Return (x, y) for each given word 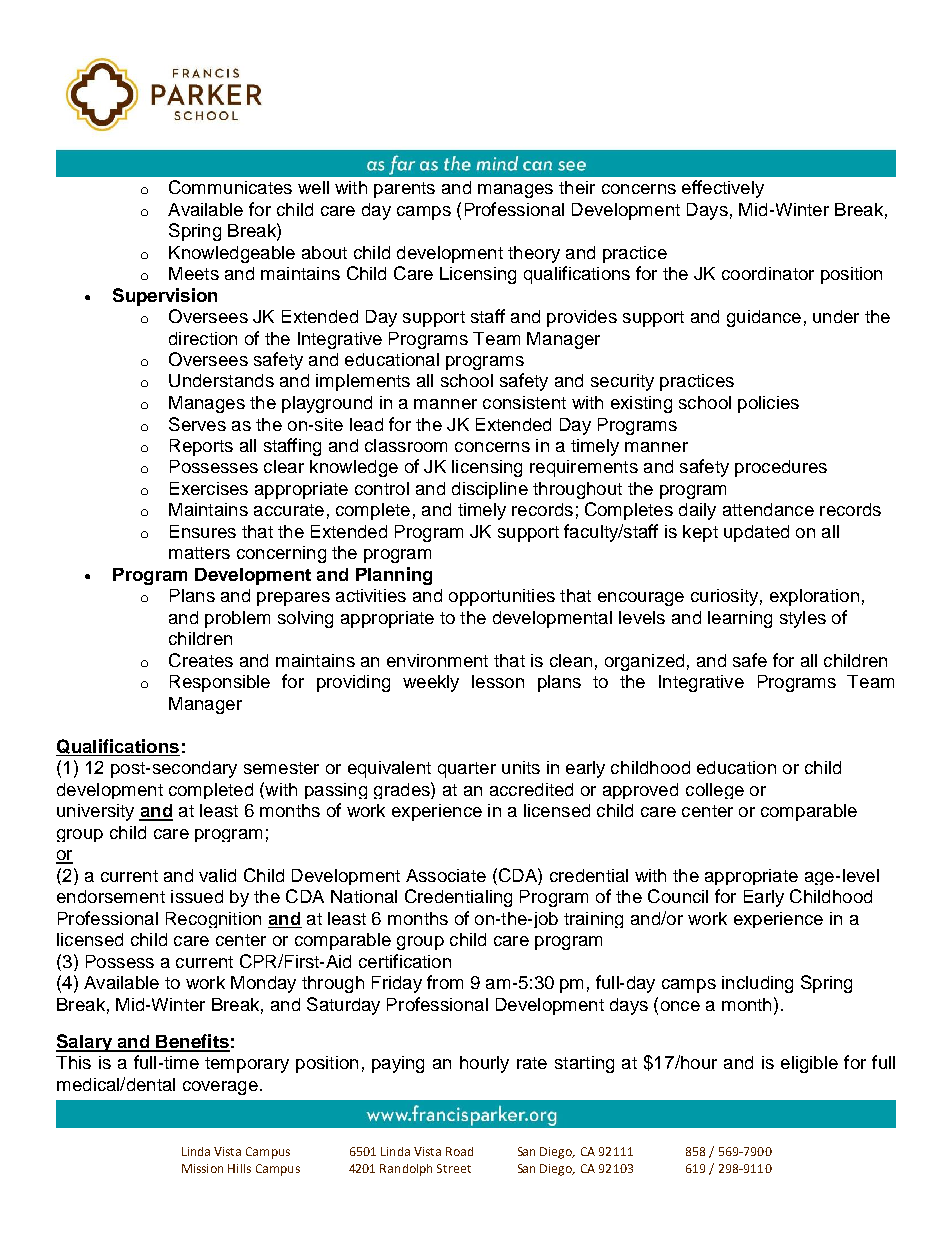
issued (197, 896)
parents (404, 190)
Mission (202, 1168)
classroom (406, 445)
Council (678, 896)
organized (644, 662)
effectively (723, 189)
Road (459, 1151)
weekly (431, 683)
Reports (201, 447)
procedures (781, 468)
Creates (201, 660)
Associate (446, 875)
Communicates (230, 187)
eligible (809, 1064)
